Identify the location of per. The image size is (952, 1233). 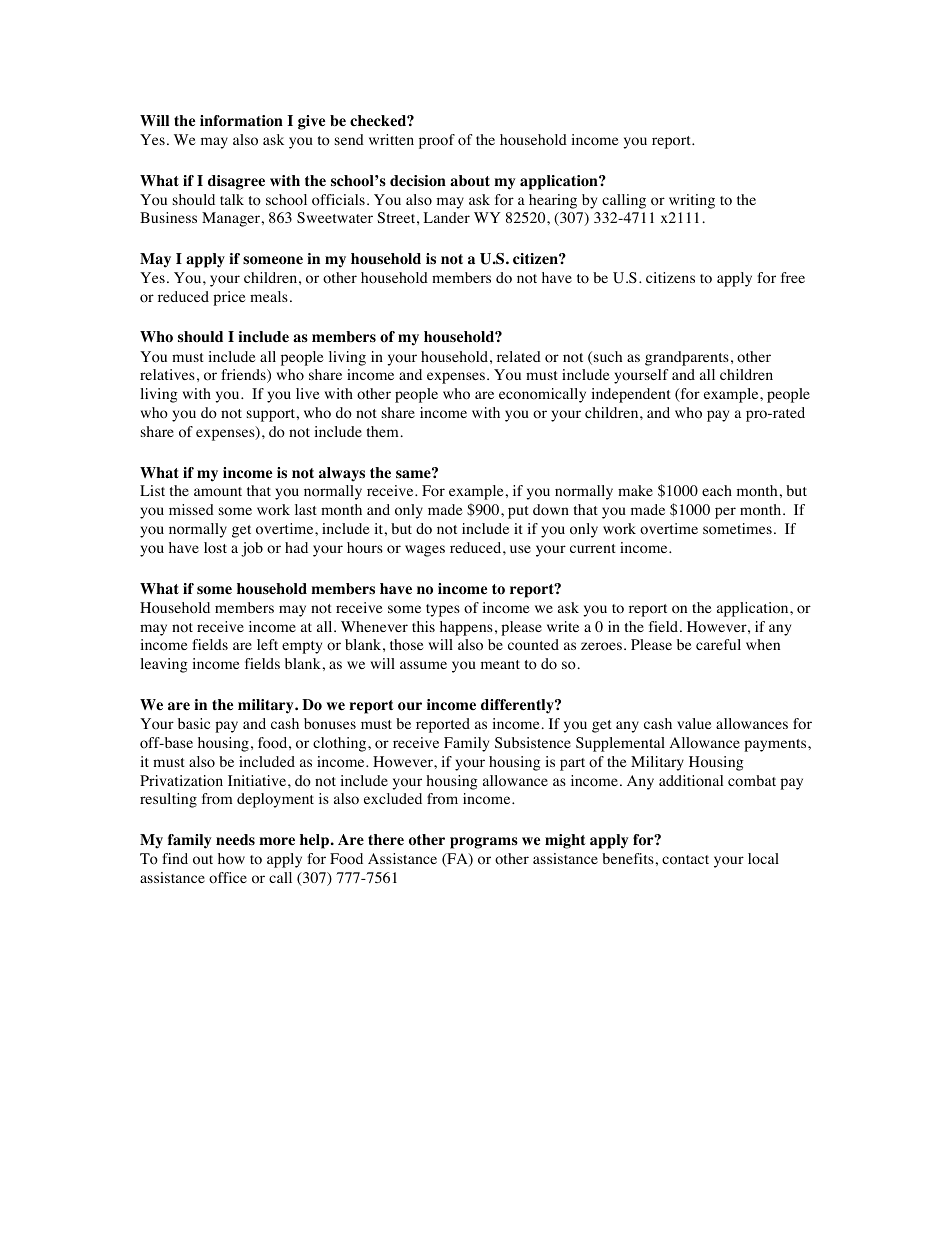
(725, 513).
